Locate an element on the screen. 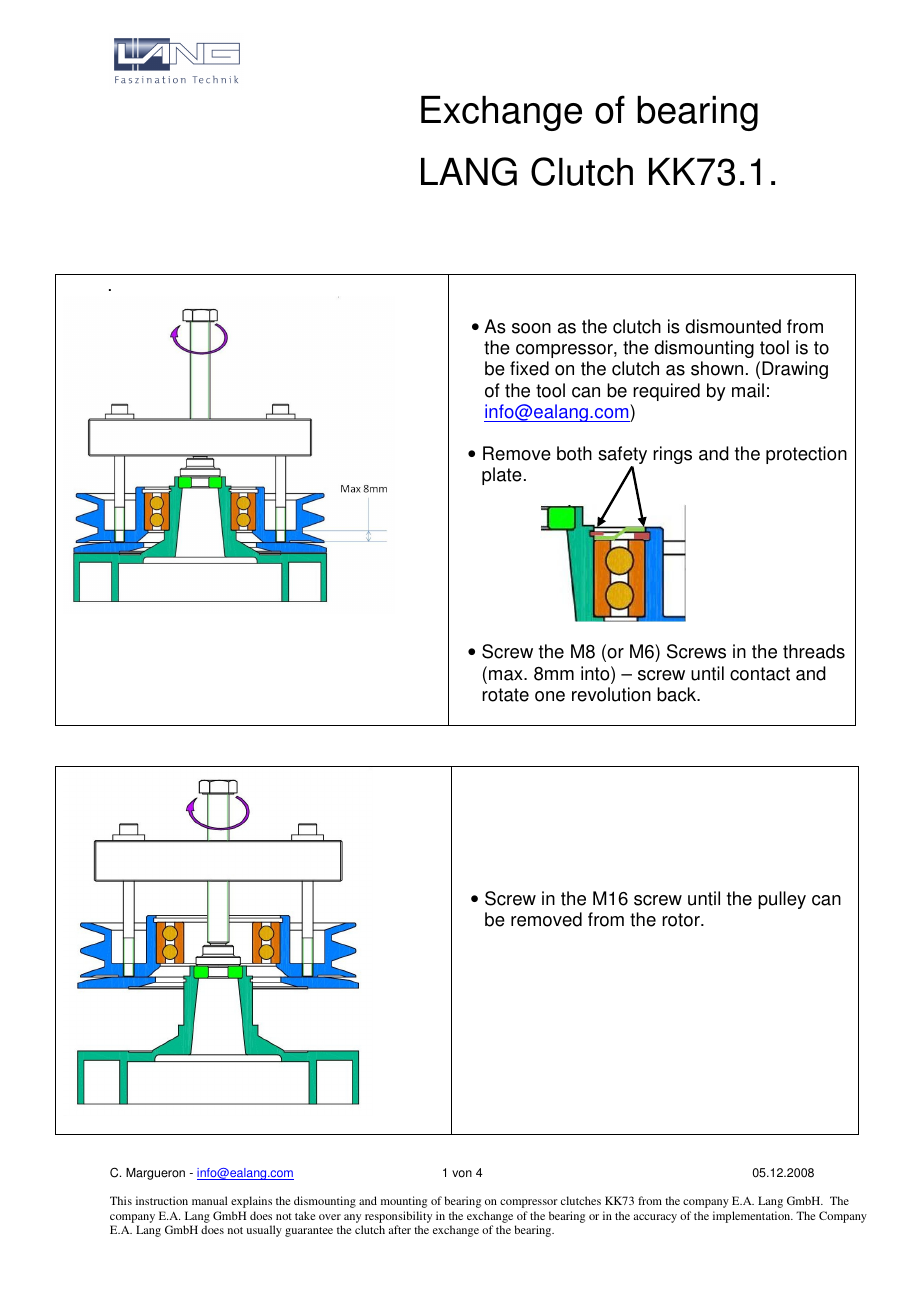  accuracy is located at coordinates (655, 1218).
